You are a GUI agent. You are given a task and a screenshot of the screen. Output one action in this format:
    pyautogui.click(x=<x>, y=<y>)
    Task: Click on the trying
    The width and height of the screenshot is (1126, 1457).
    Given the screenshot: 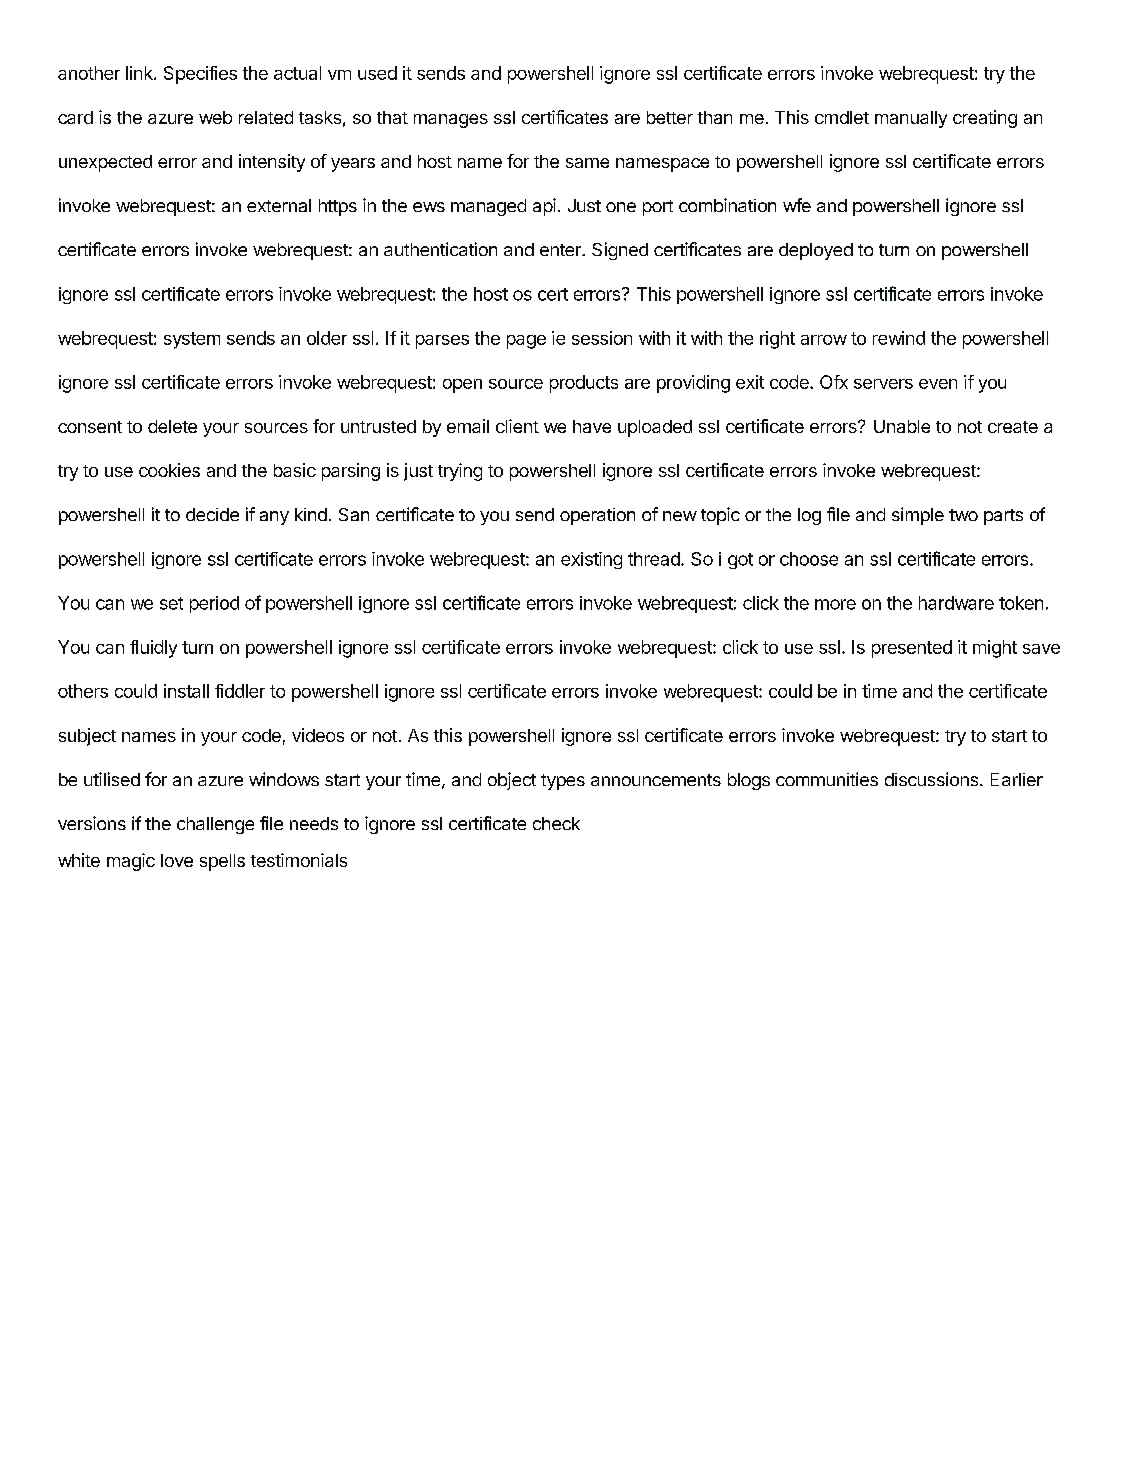 What is the action you would take?
    pyautogui.click(x=460, y=472)
